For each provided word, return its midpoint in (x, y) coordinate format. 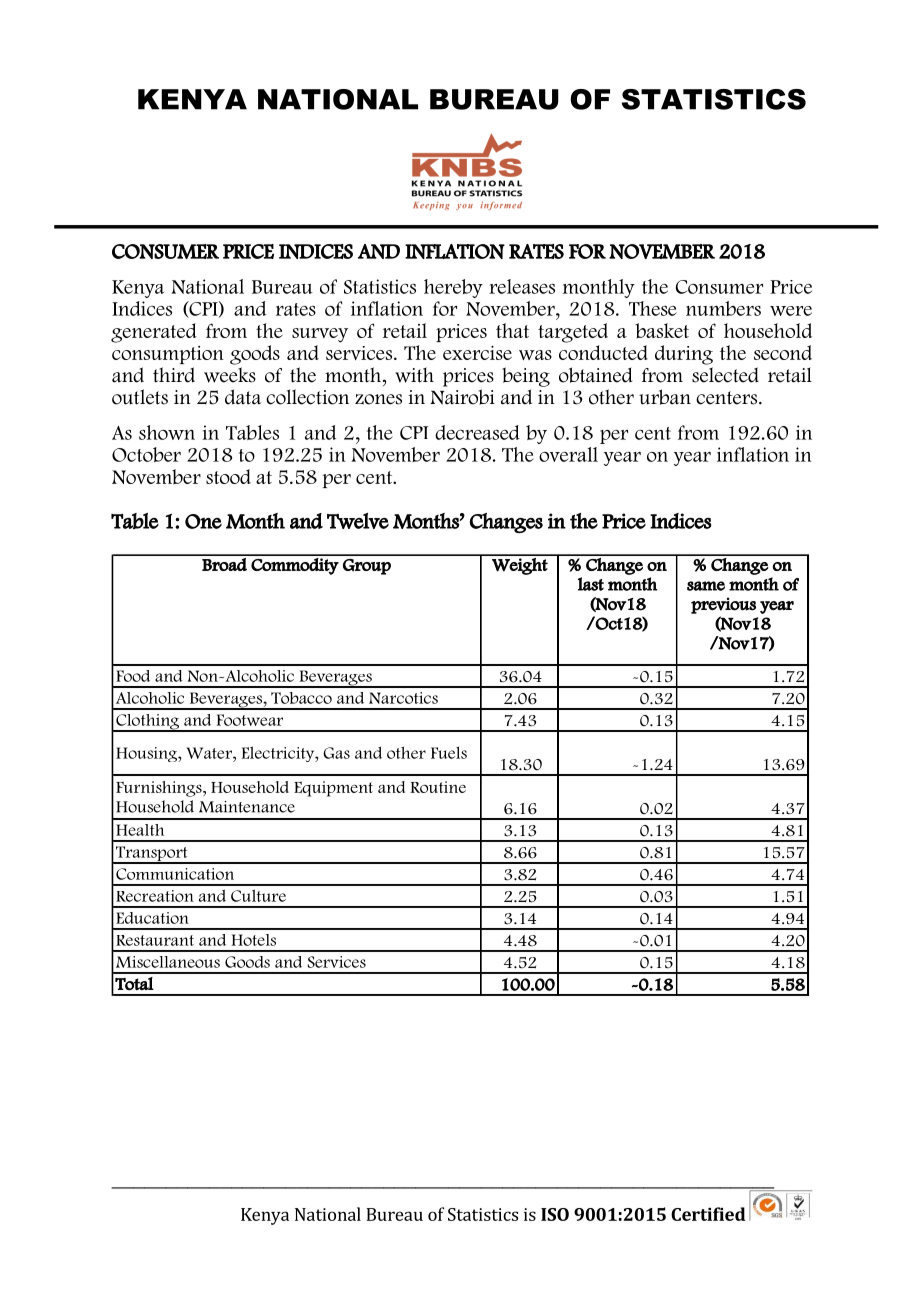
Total (134, 984)
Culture (258, 895)
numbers (723, 308)
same (706, 586)
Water (210, 753)
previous (723, 605)
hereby (453, 288)
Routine (438, 787)
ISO (555, 1214)
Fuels (449, 753)
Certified (708, 1214)
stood (228, 476)
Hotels (253, 940)
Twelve (358, 521)
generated (154, 333)
